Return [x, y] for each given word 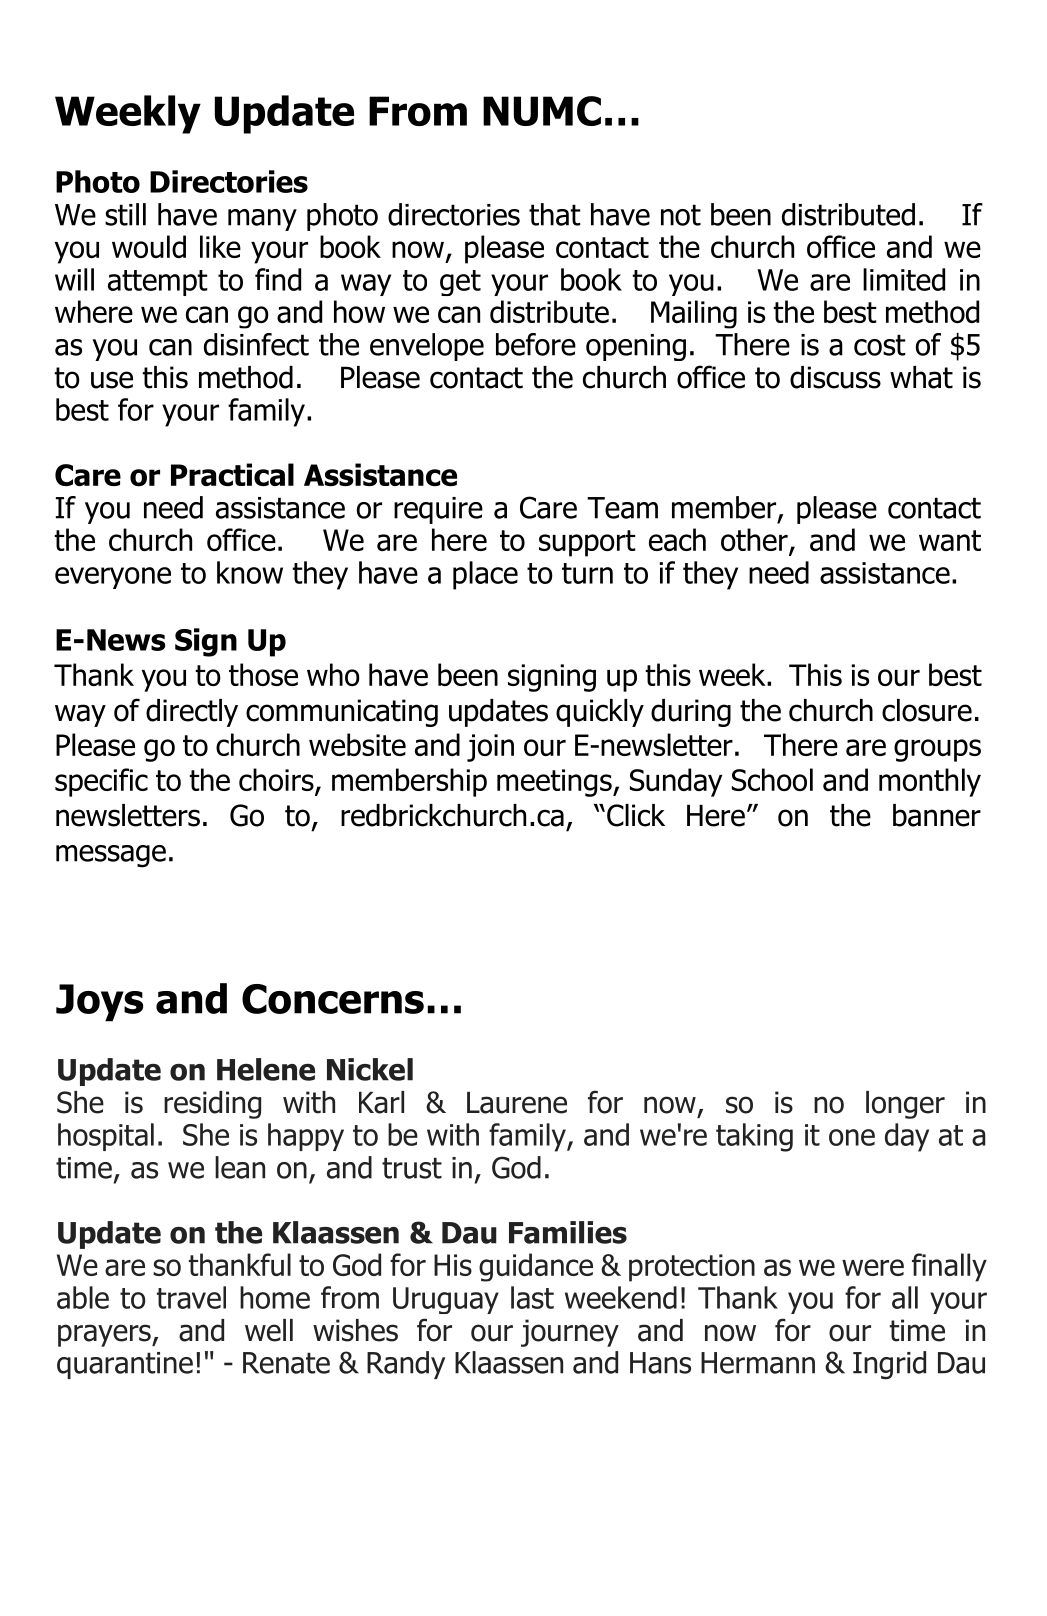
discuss [835, 377]
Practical [232, 474]
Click [636, 815]
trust [412, 1168]
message [111, 856]
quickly [600, 713]
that [555, 214]
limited [904, 279]
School [772, 779]
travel [191, 1297]
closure [927, 710]
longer [905, 1105]
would [149, 246]
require [438, 510]
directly [192, 713]
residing [212, 1105]
